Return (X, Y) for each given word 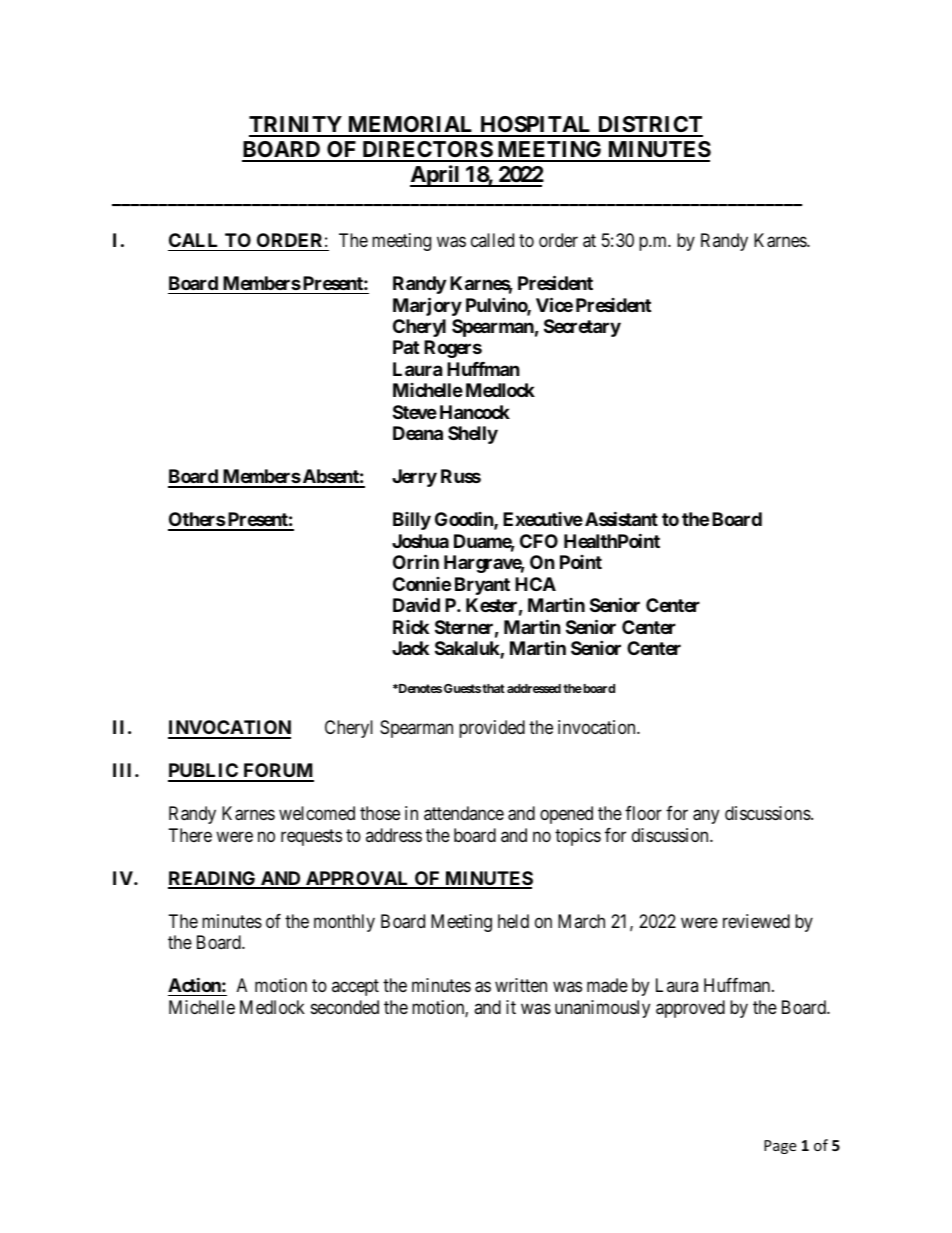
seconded (345, 1007)
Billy (412, 521)
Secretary (582, 328)
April (436, 176)
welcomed (317, 813)
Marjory (427, 306)
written (521, 985)
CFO (539, 541)
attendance (464, 813)
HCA (535, 584)
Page (780, 1147)
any (706, 817)
